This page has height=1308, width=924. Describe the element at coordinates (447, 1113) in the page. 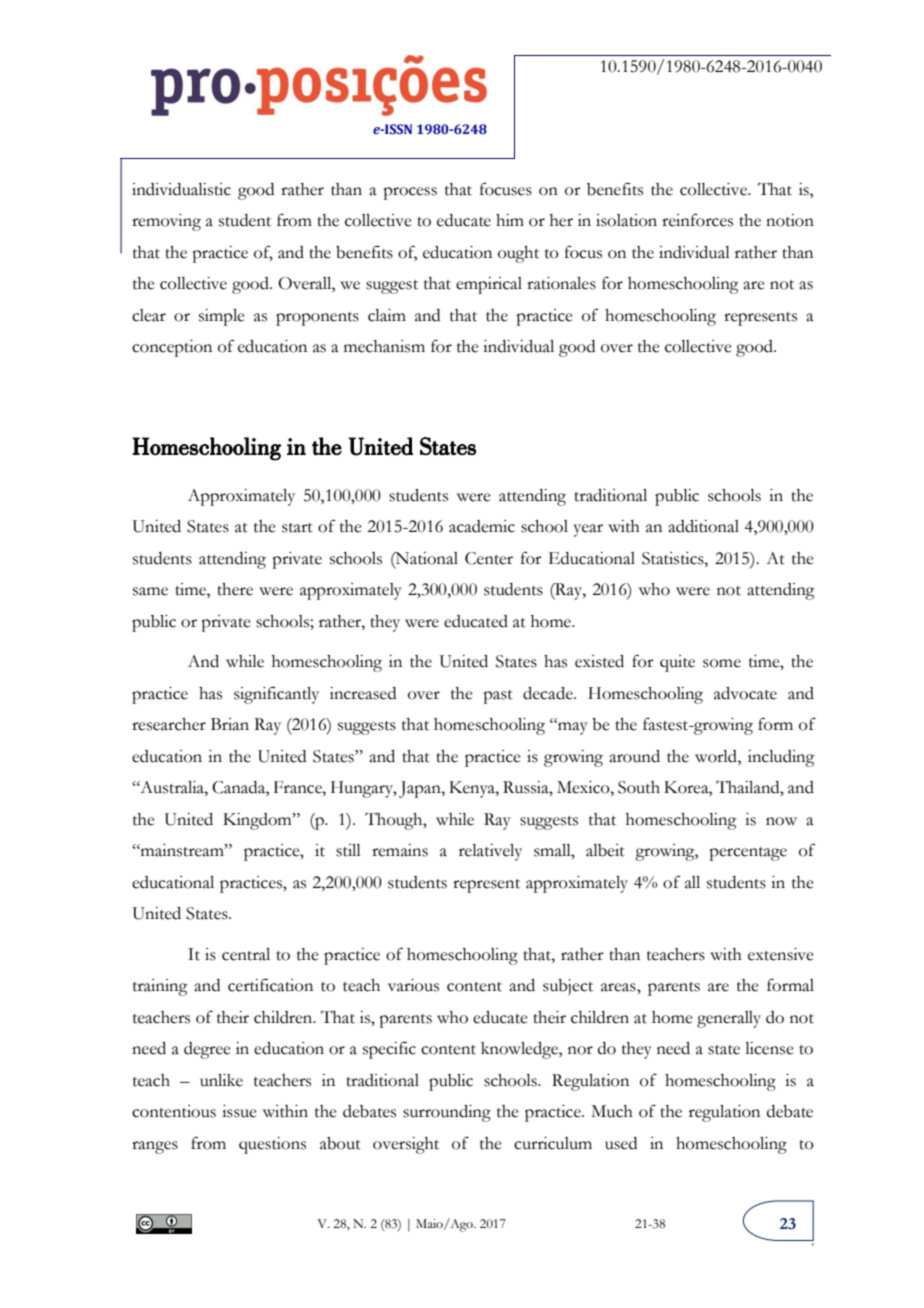

I see `surrounding` at that location.
